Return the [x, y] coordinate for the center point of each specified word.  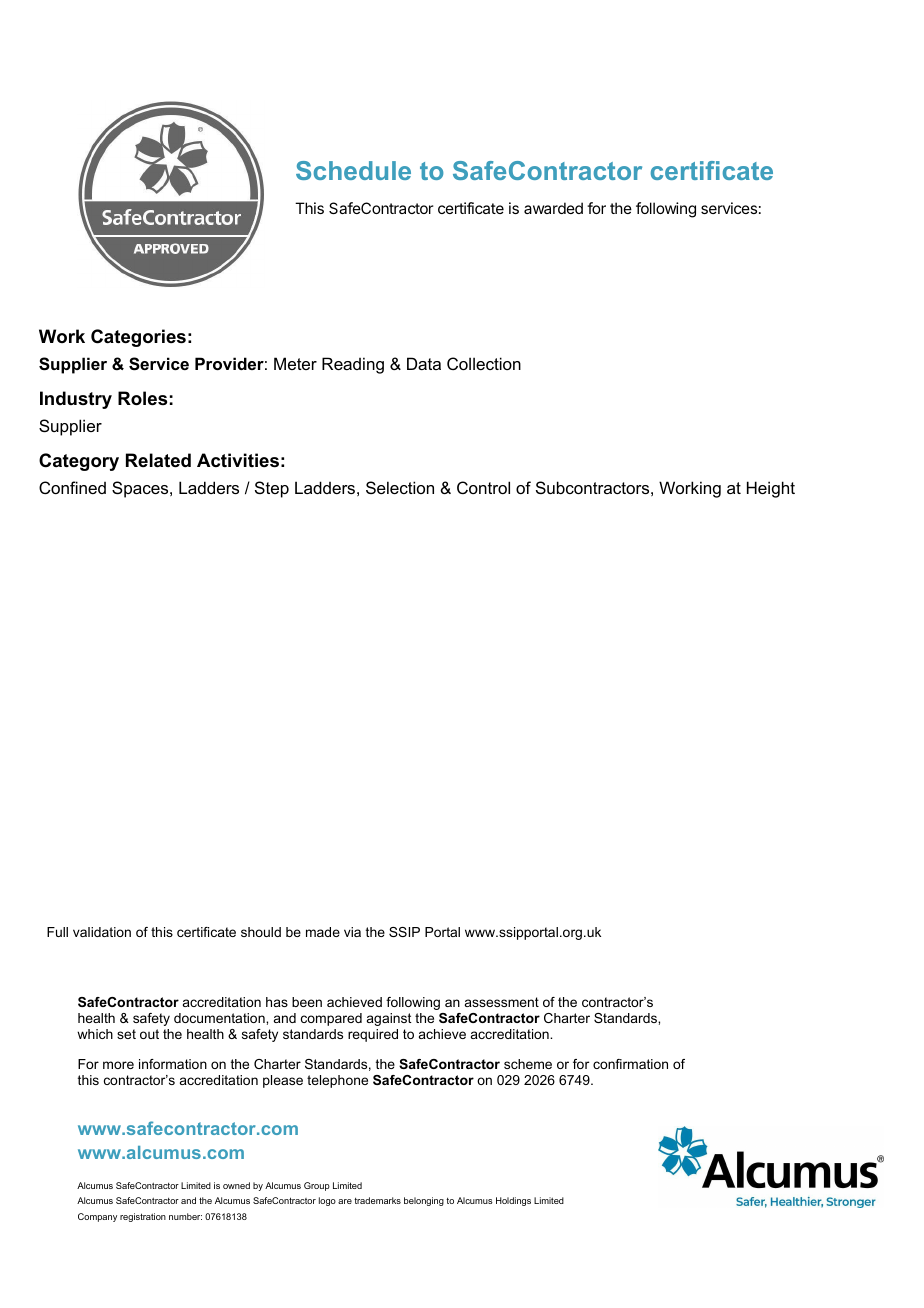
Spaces [141, 489]
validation [102, 932]
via [352, 932]
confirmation [630, 1064]
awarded [553, 208]
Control [483, 487]
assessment [502, 1002]
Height [771, 489]
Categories [138, 338]
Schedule [353, 170]
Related [158, 460]
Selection [400, 487]
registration [143, 1217]
